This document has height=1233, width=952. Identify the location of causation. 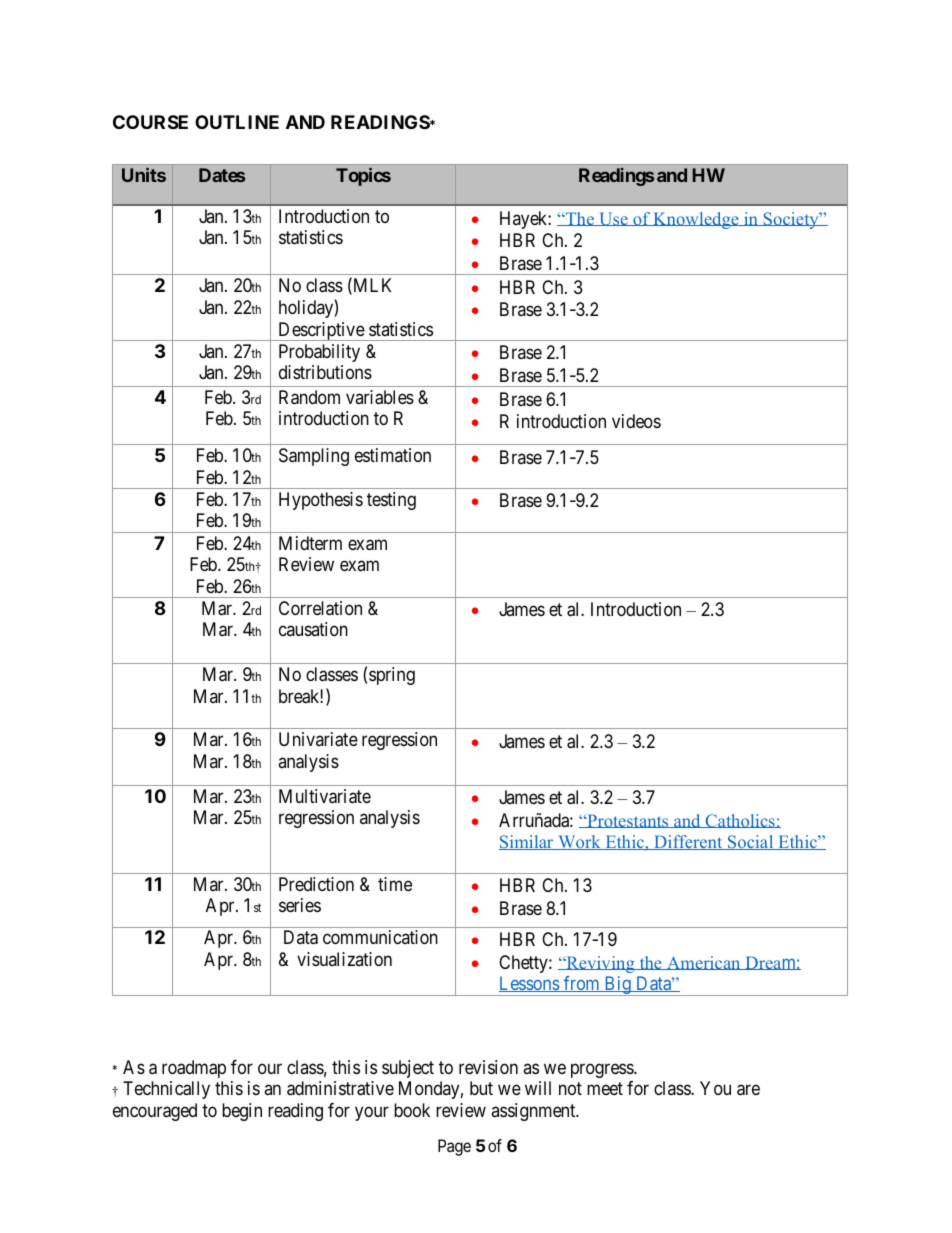
(313, 629).
